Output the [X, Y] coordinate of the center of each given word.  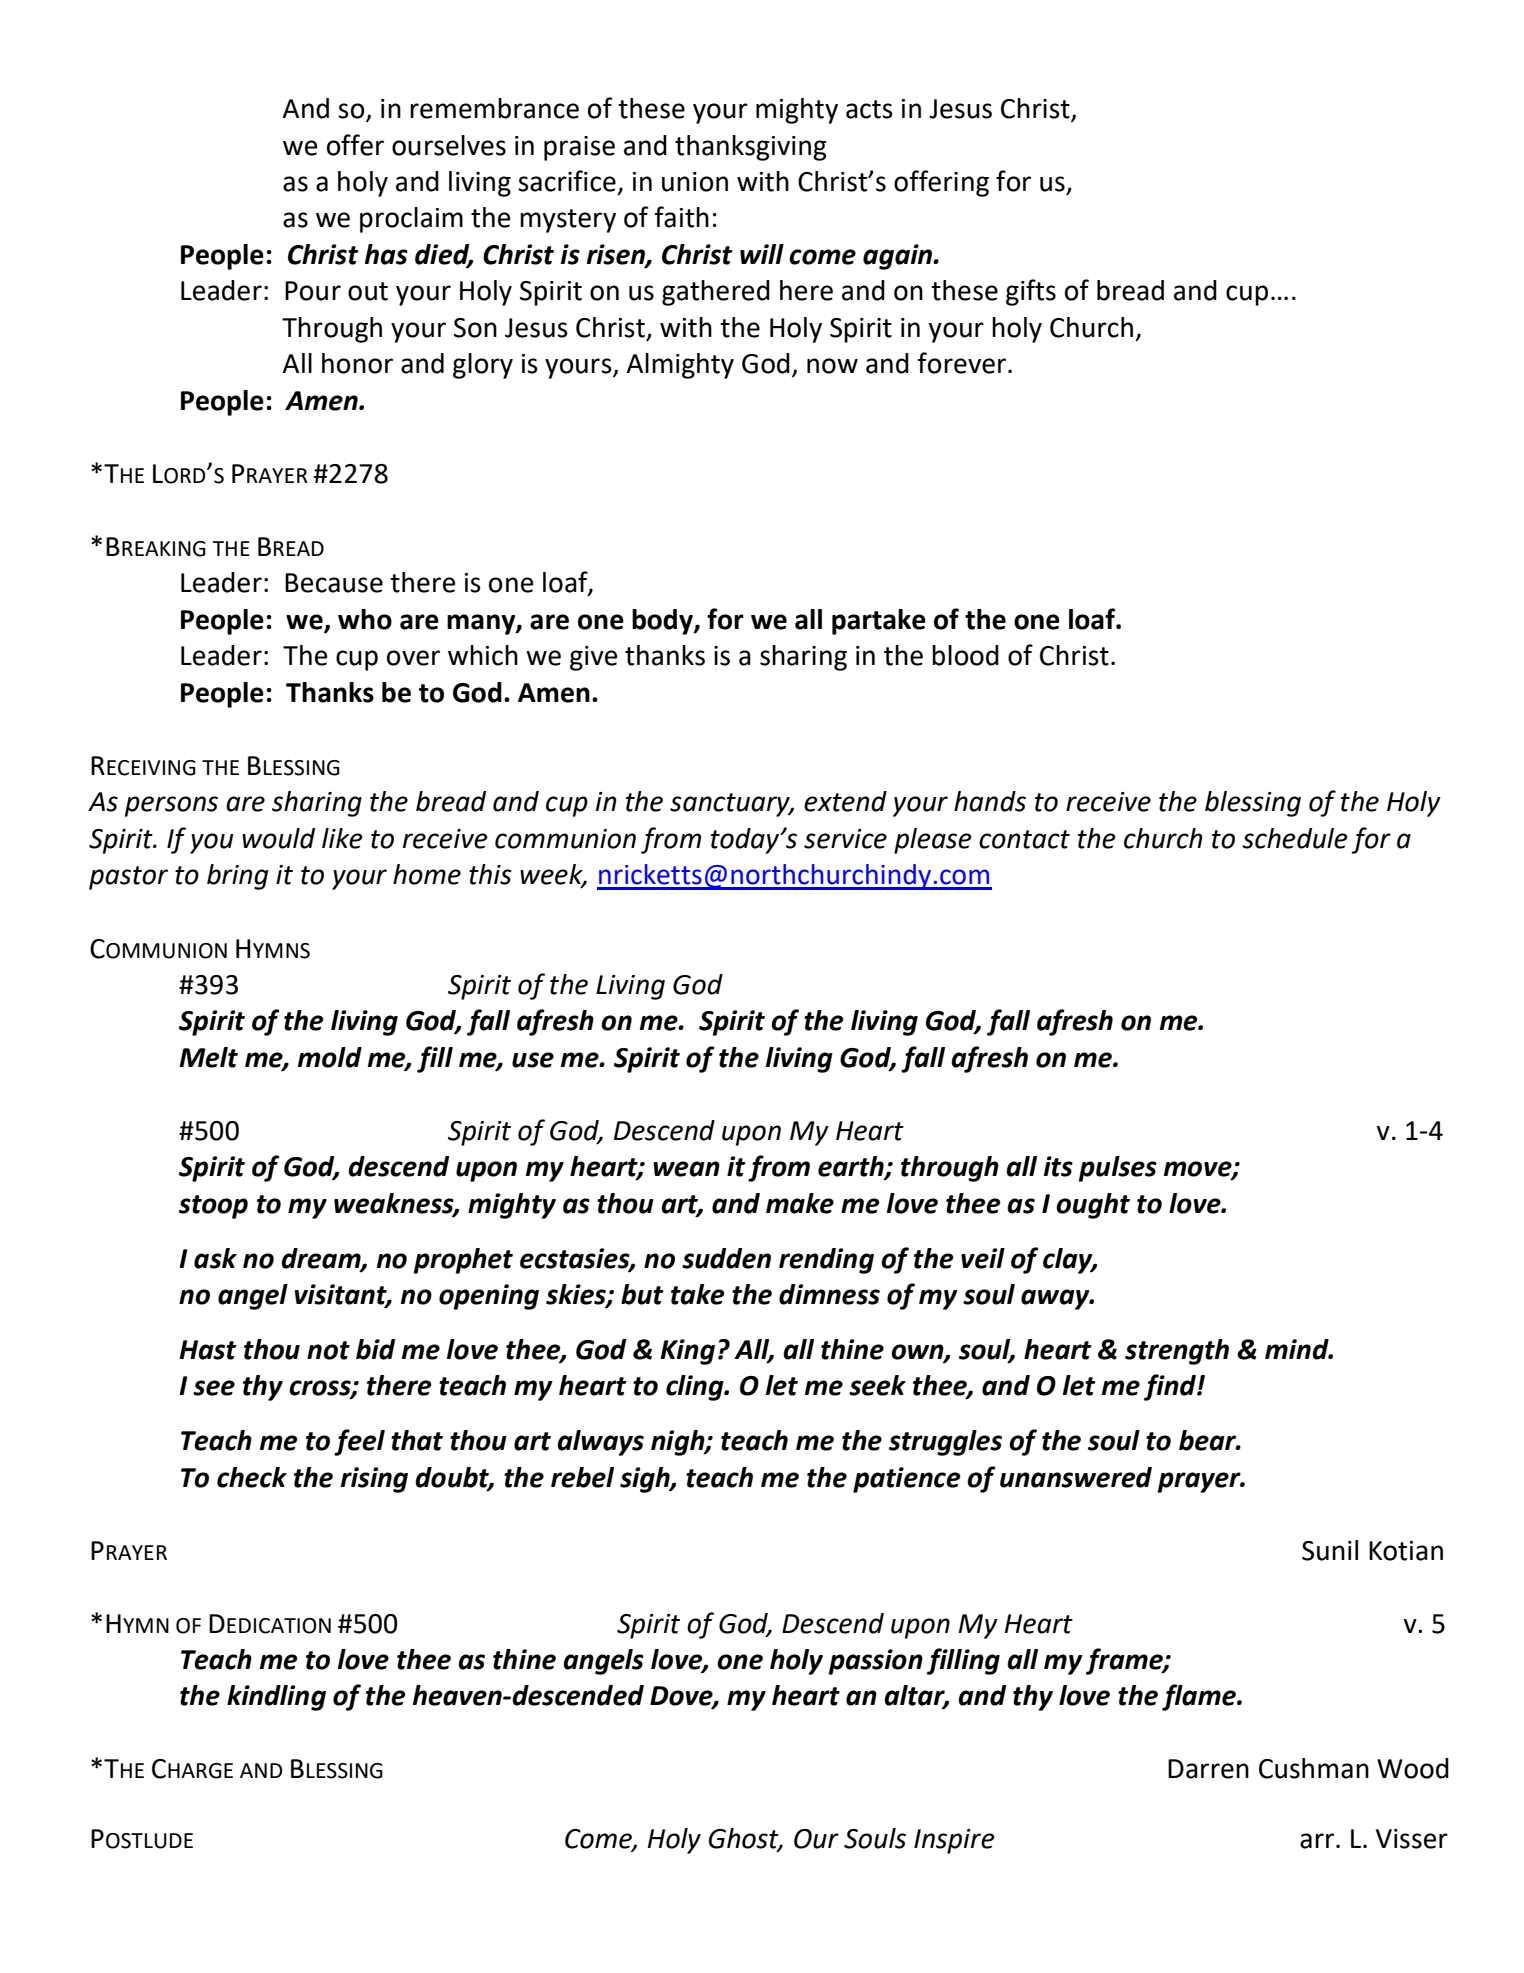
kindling [276, 1698]
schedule [1295, 838]
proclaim [411, 220]
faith [682, 217]
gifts [1031, 292]
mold [330, 1057]
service [845, 839]
